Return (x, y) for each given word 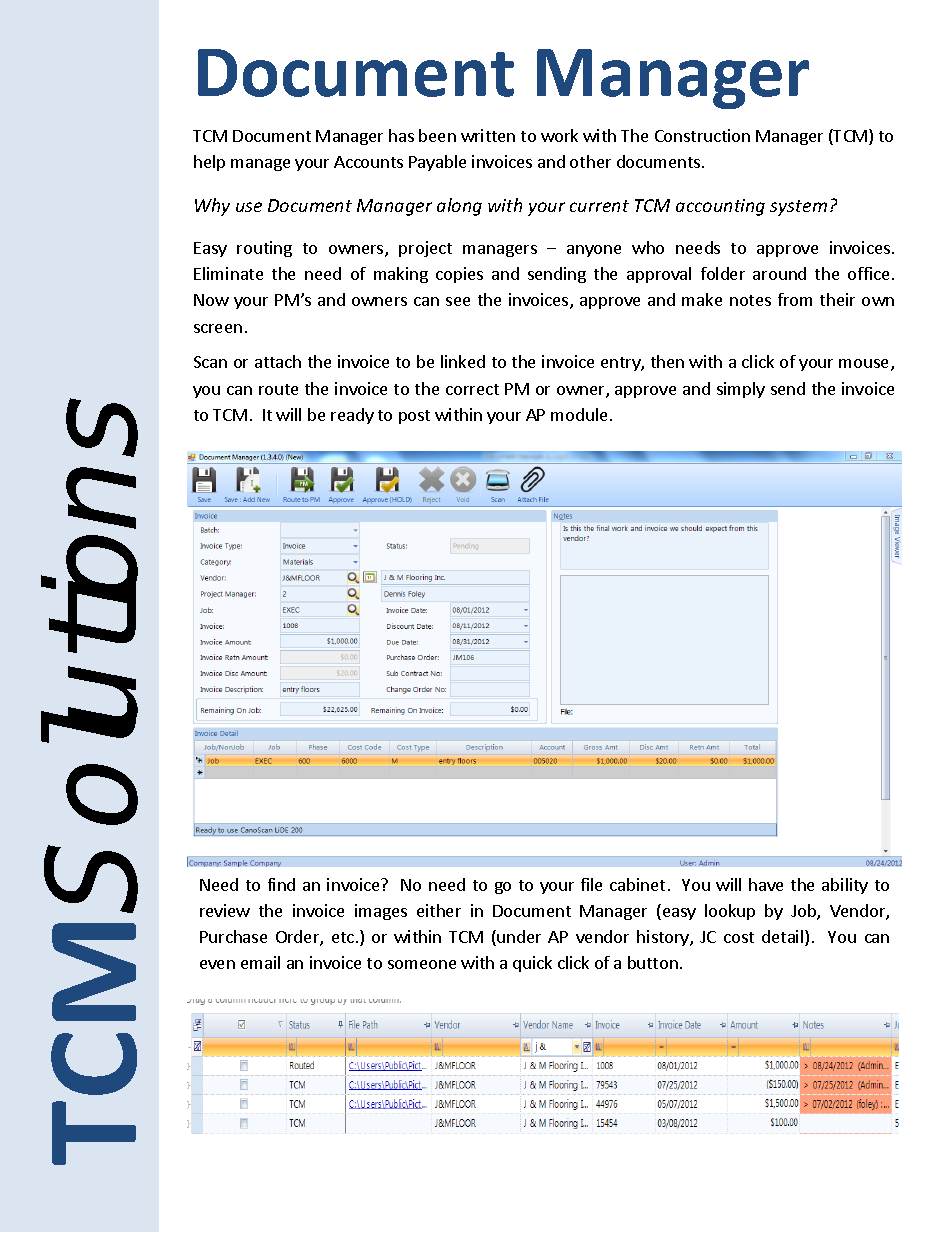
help (209, 163)
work (559, 135)
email (260, 962)
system (798, 208)
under (519, 936)
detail (784, 938)
